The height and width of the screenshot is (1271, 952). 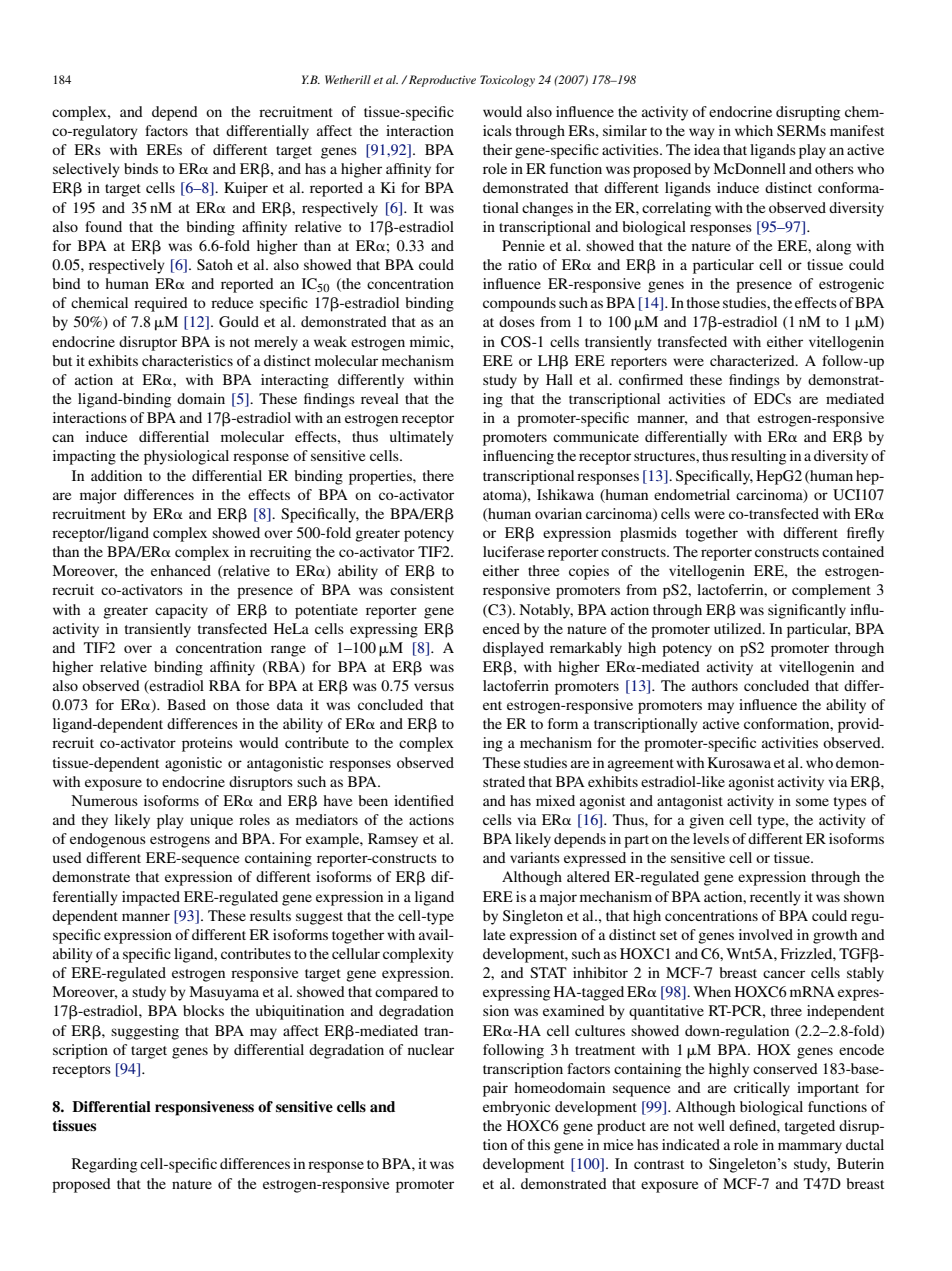 What do you see at coordinates (497, 149) in the screenshot?
I see `their` at bounding box center [497, 149].
